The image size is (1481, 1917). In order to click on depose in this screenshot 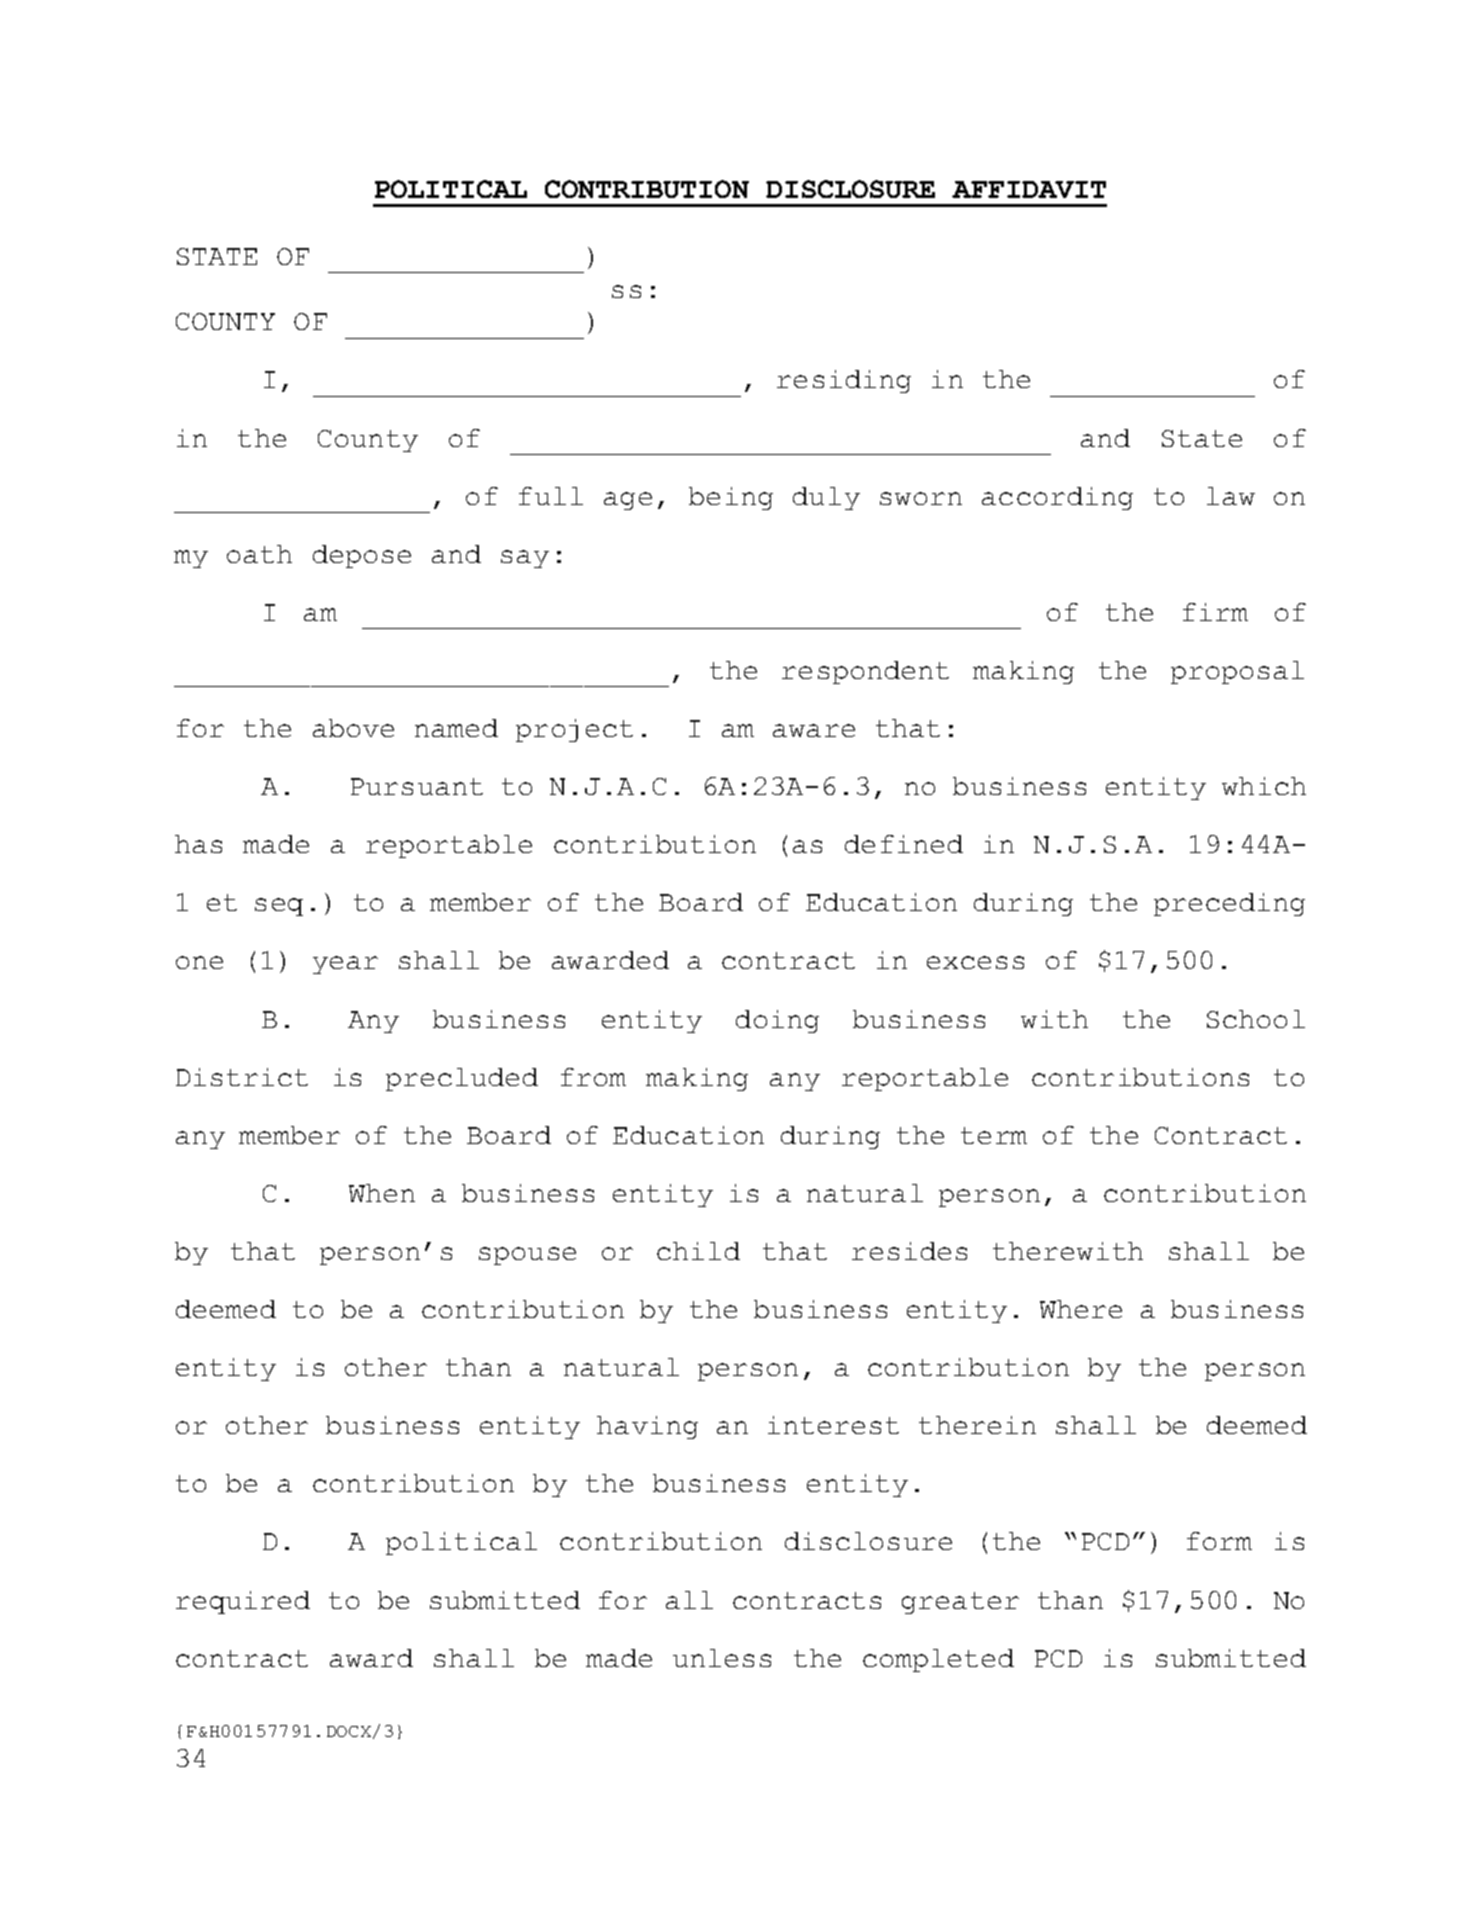, I will do `click(362, 556)`.
